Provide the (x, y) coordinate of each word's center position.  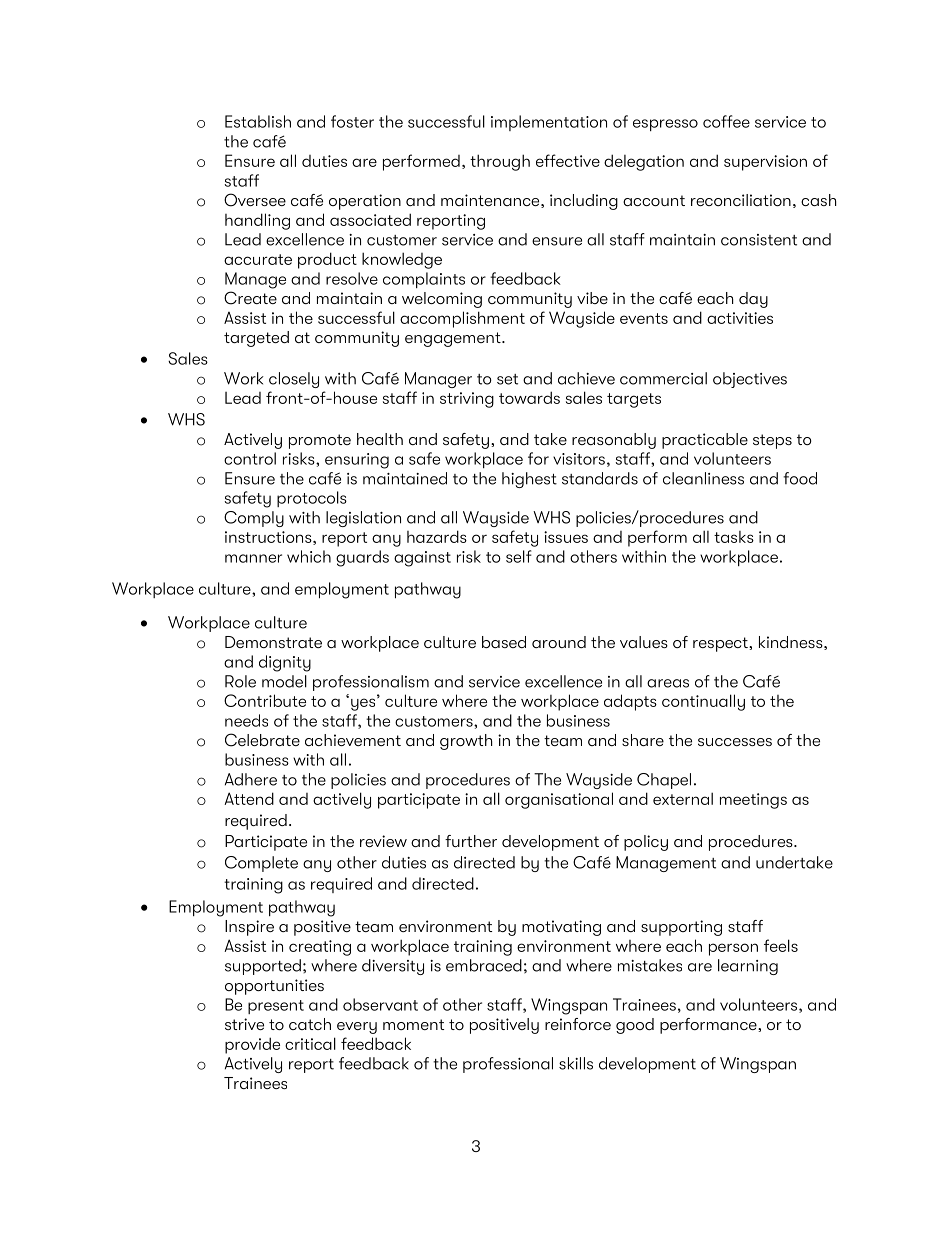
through (500, 162)
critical (310, 1043)
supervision (765, 163)
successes (735, 742)
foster (352, 121)
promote (320, 441)
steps (772, 441)
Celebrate (262, 740)
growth (466, 742)
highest (529, 480)
